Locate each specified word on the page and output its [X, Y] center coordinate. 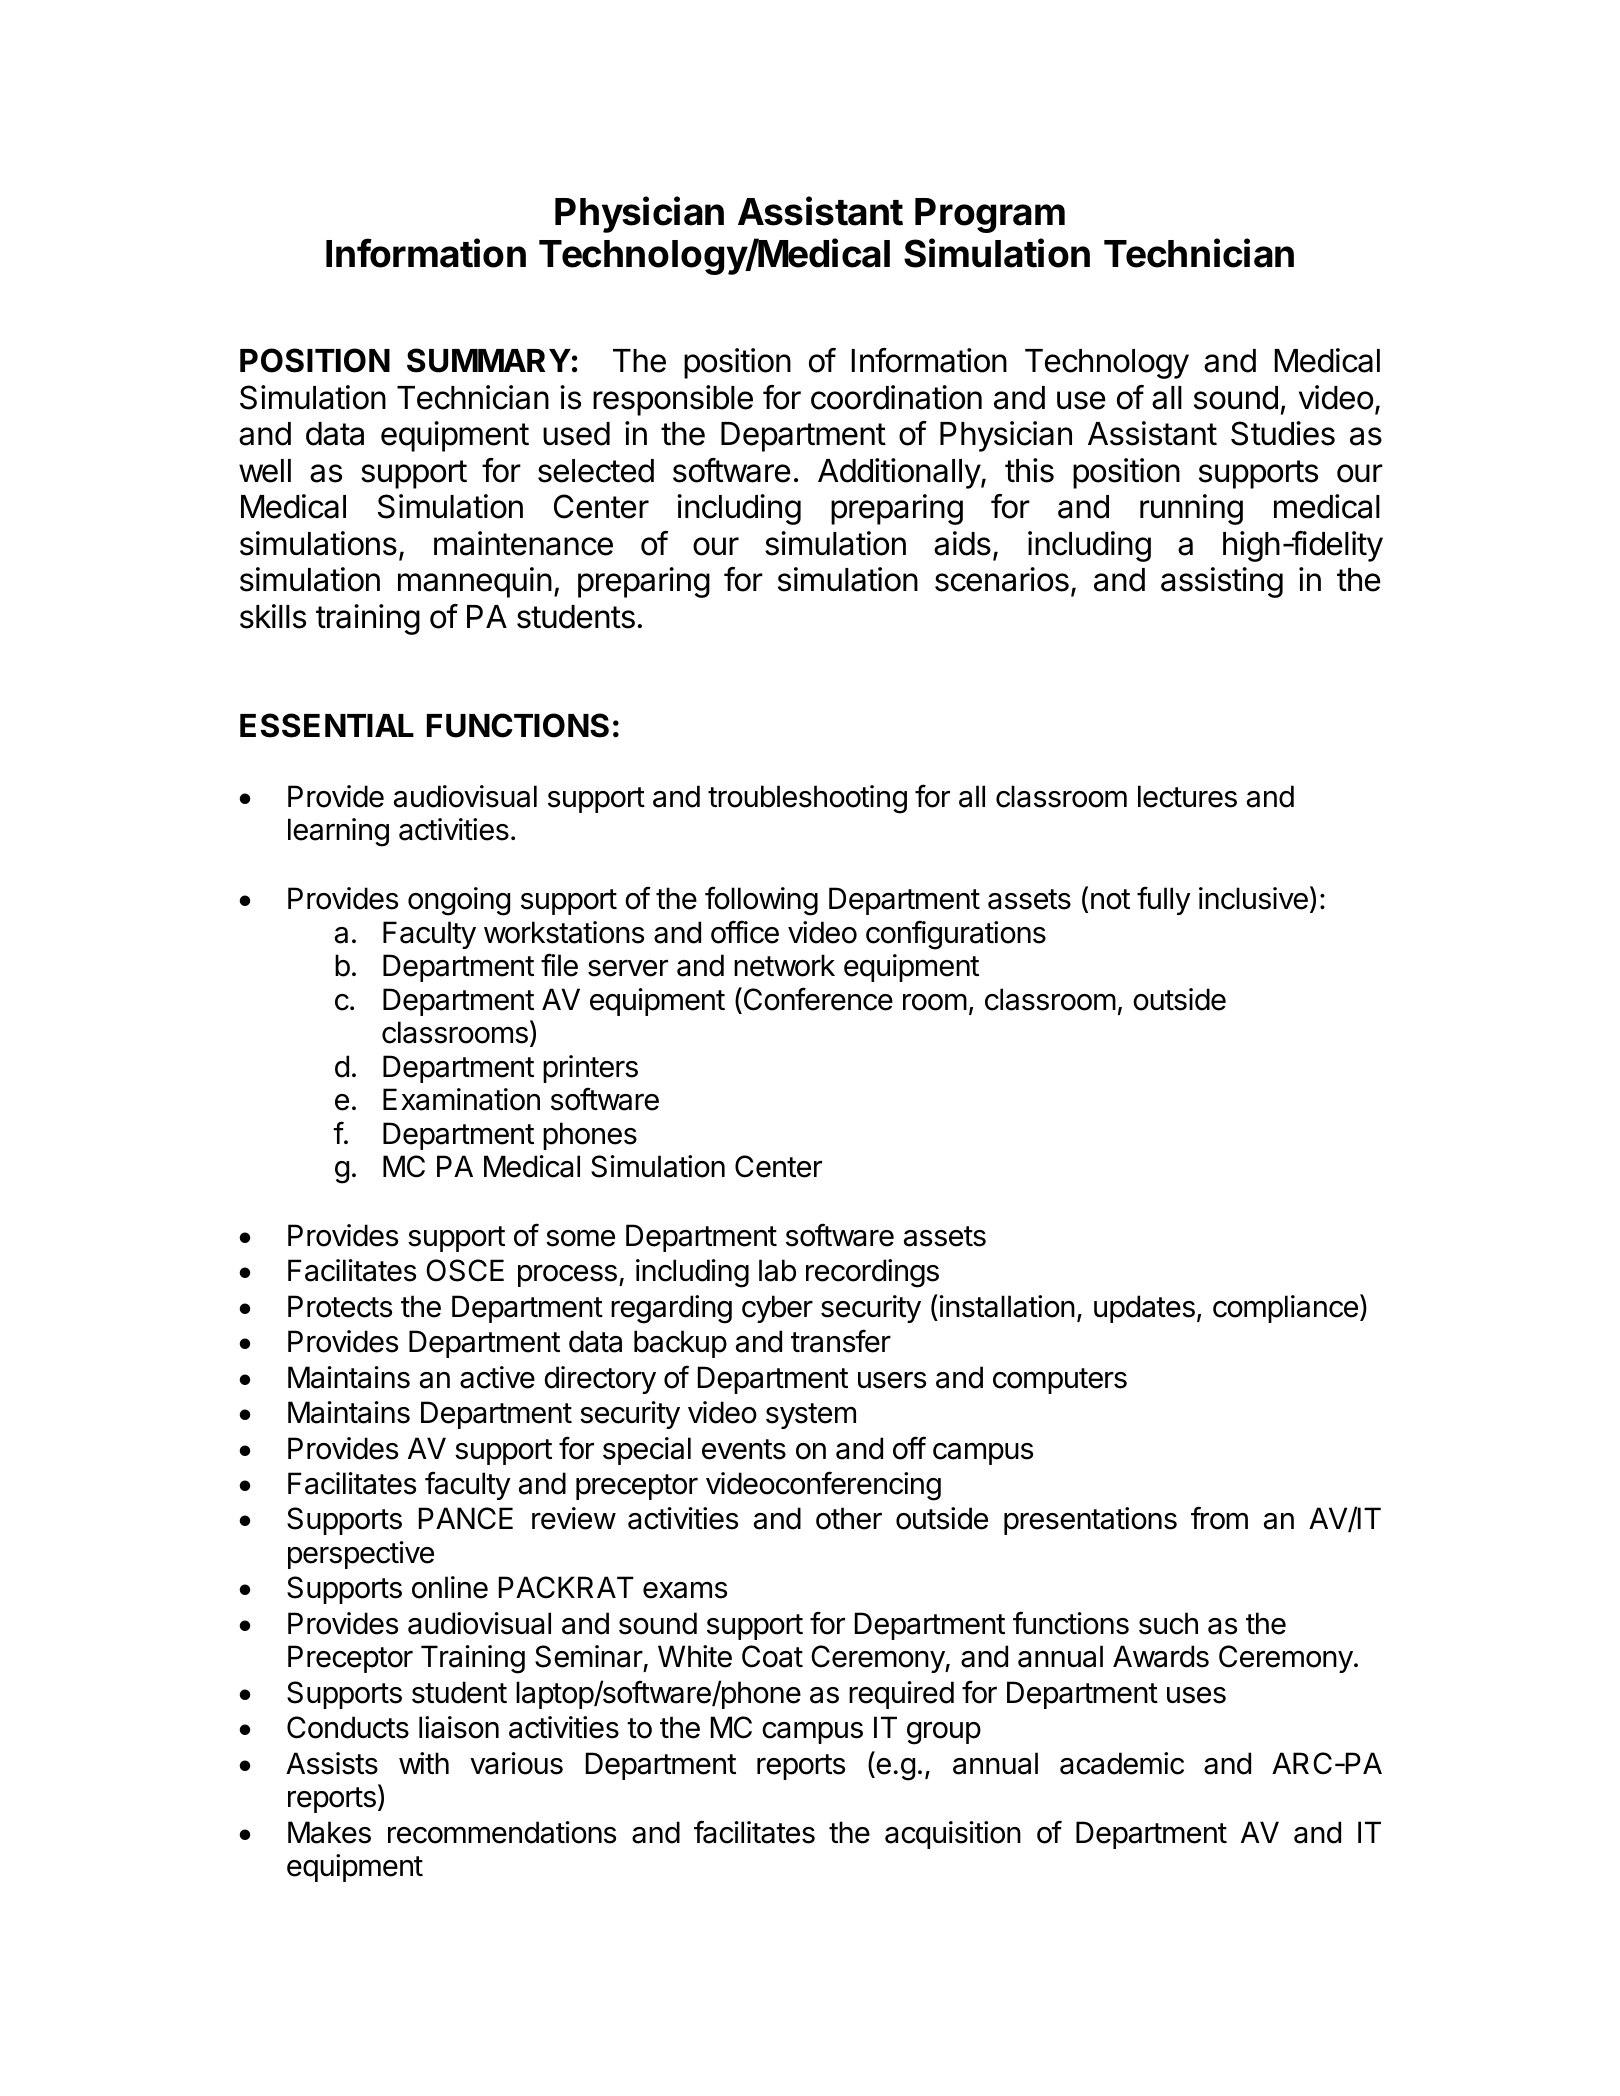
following [761, 901]
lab [777, 1270]
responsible [673, 400]
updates [1144, 1309]
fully [1164, 900]
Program [990, 215]
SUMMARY [489, 360]
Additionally [900, 473]
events [744, 1449]
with [424, 1763]
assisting [1222, 582]
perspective [361, 1555]
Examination [461, 1099]
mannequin [475, 582]
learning [338, 832]
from [1219, 1518]
